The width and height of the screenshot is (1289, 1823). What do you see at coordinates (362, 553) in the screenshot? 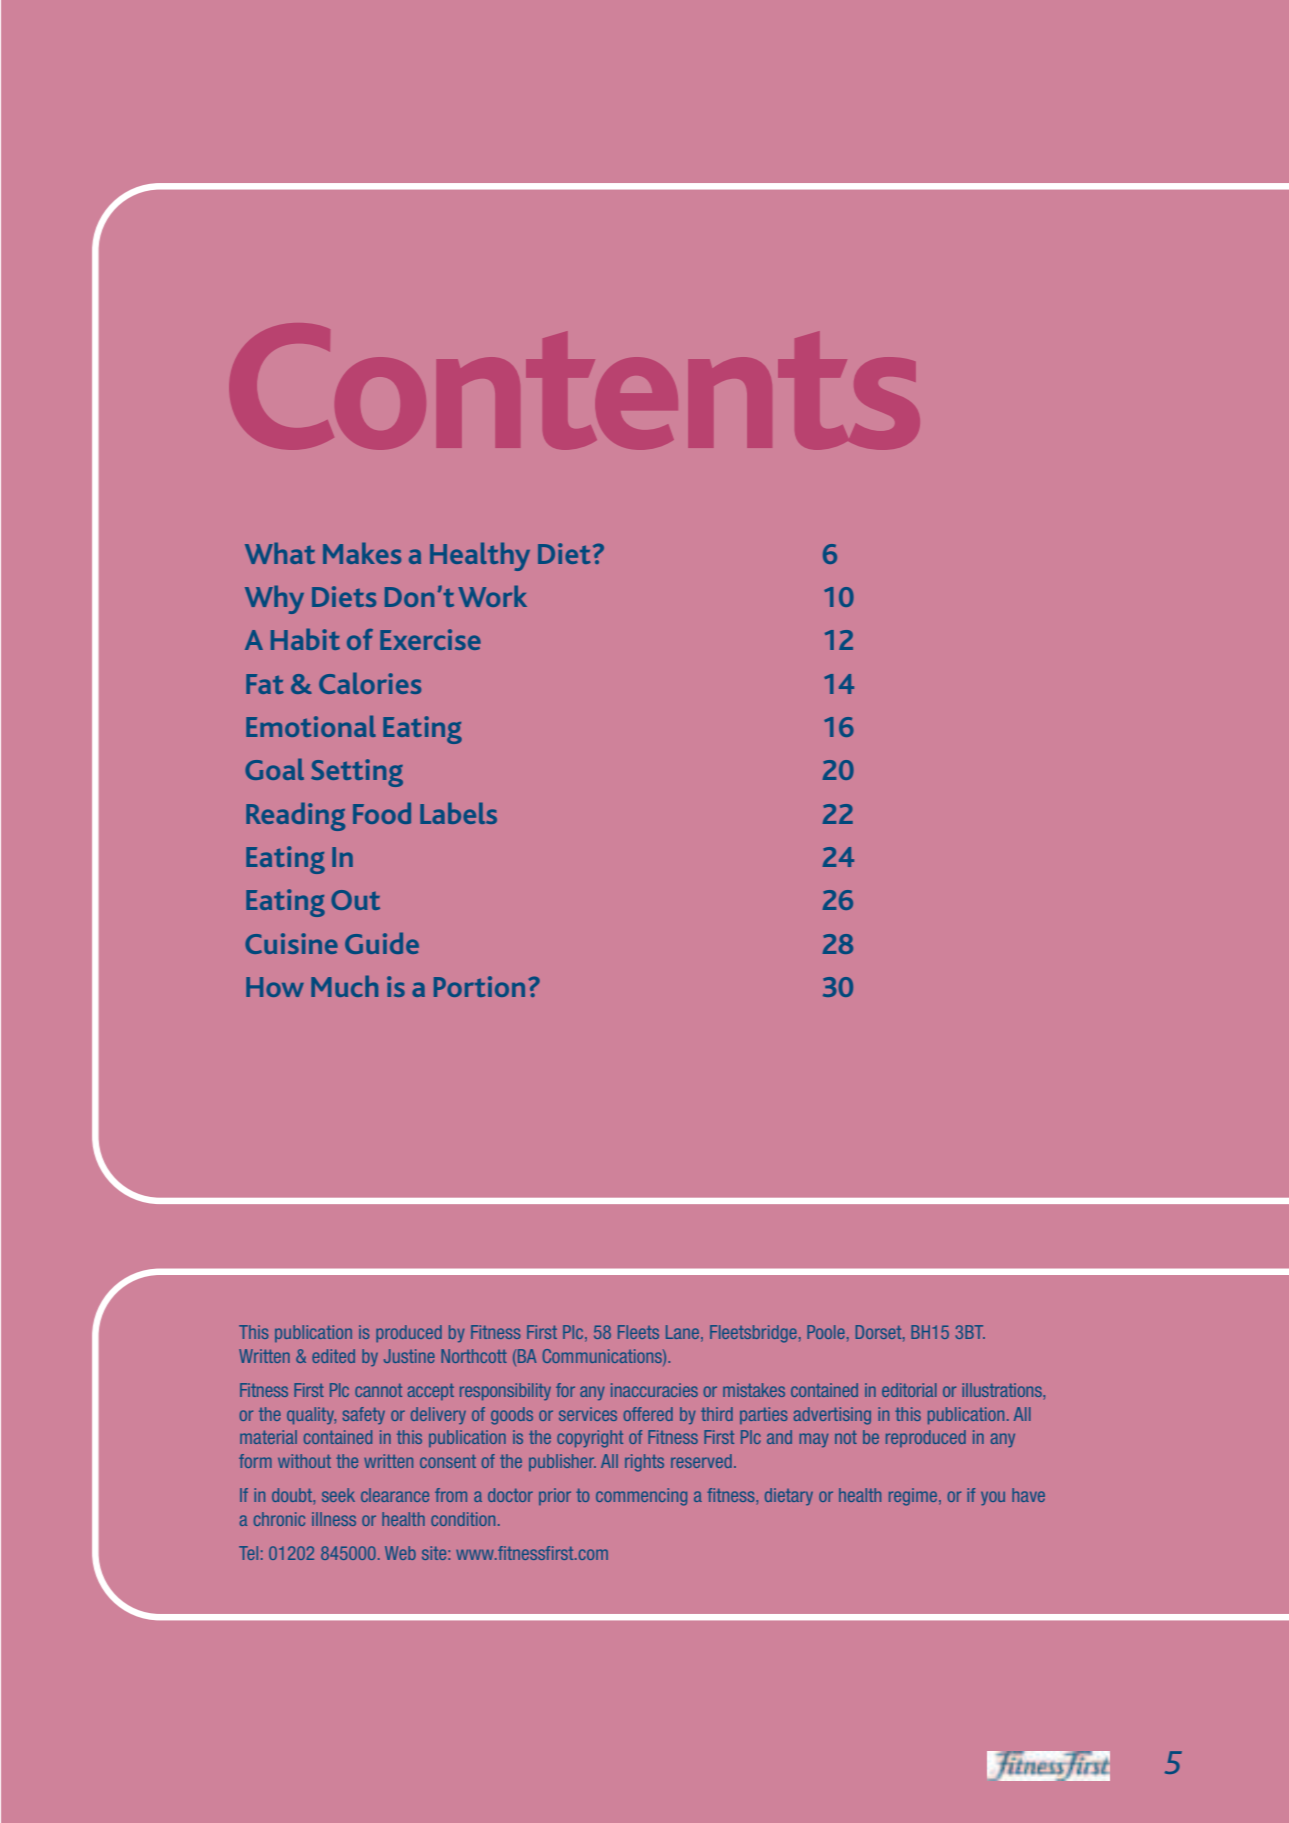
I see `Makes` at bounding box center [362, 553].
